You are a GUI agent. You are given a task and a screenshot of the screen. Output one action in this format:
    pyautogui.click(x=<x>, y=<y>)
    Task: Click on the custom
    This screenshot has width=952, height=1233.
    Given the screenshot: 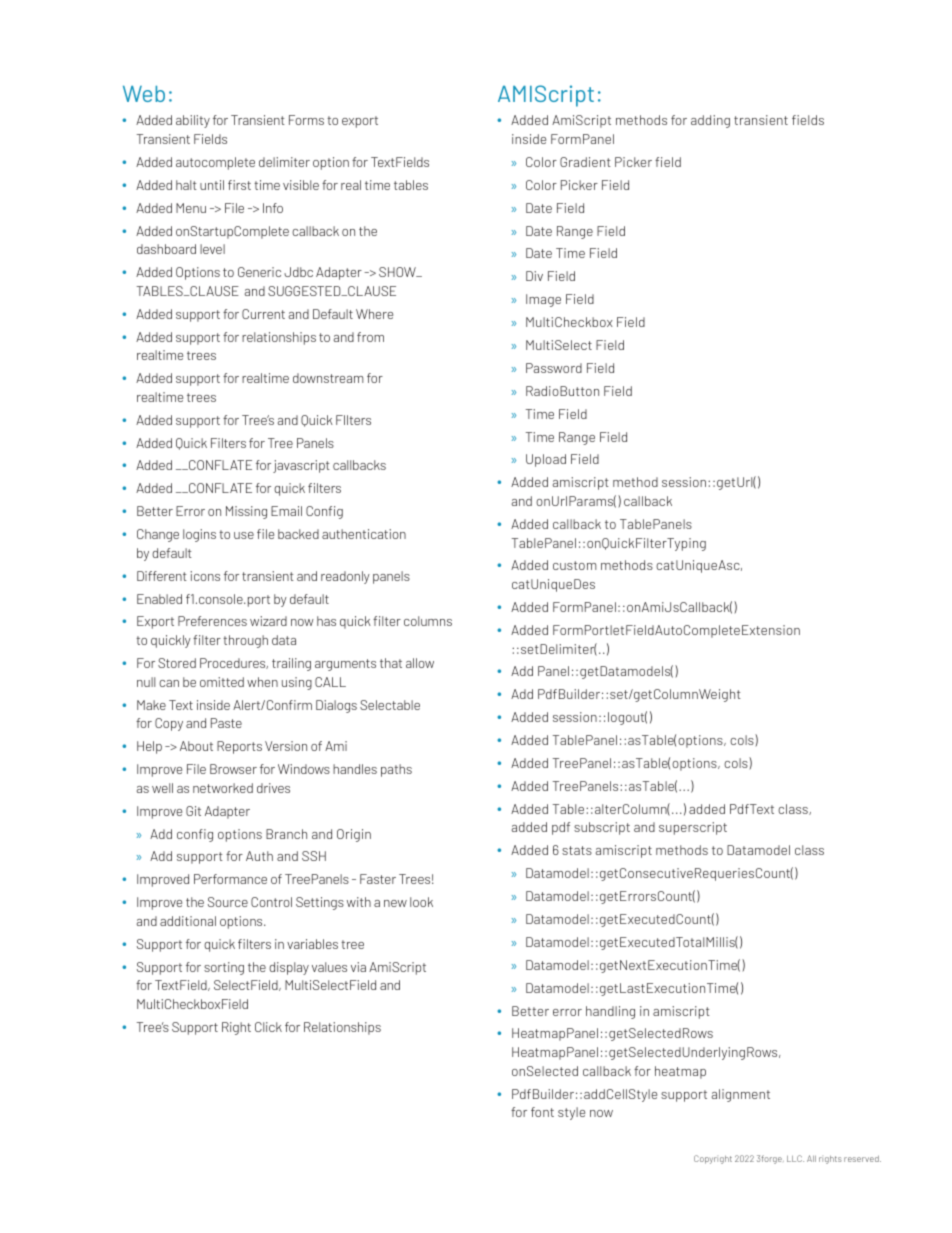 What is the action you would take?
    pyautogui.click(x=575, y=565)
